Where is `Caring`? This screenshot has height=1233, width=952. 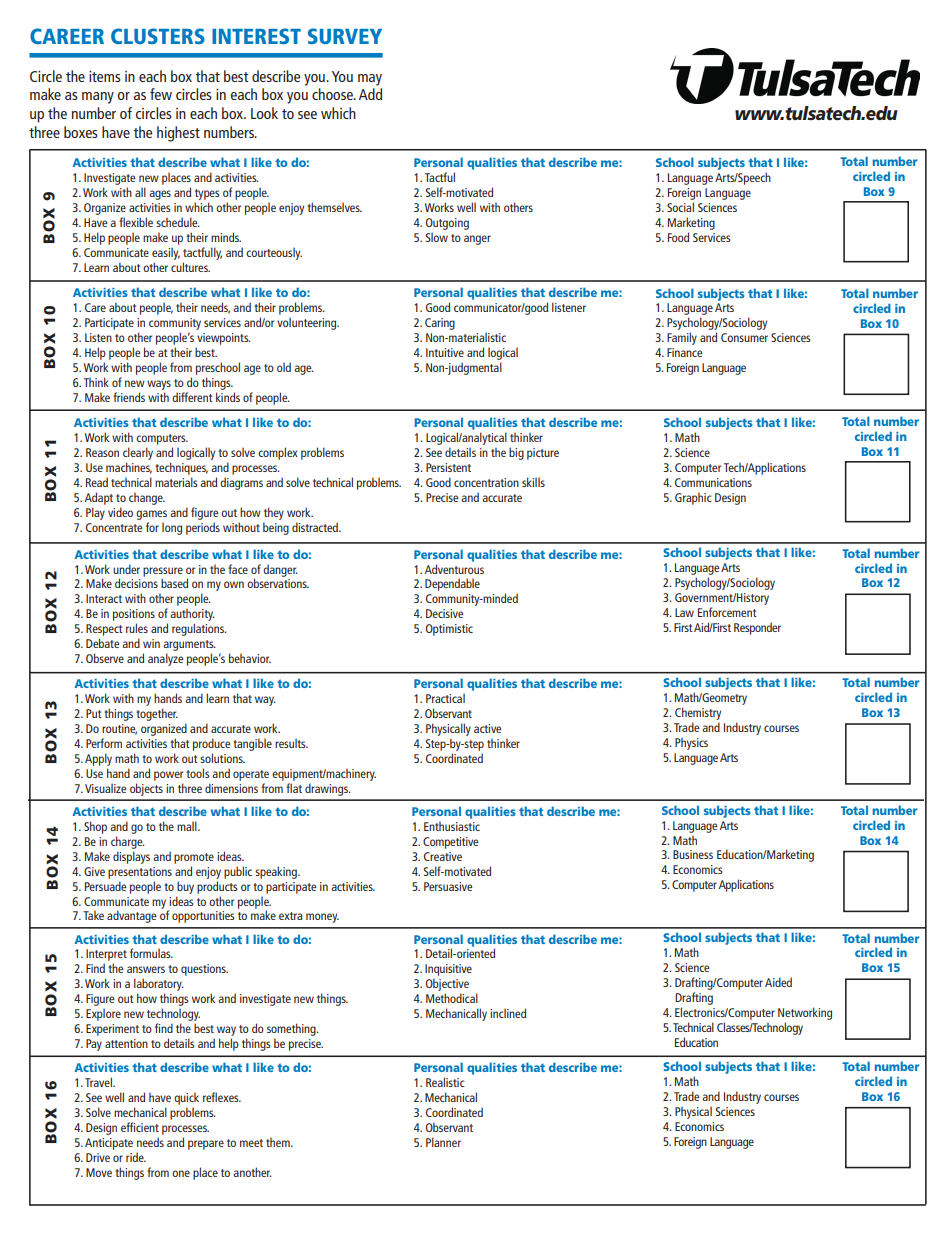 Caring is located at coordinates (440, 324).
